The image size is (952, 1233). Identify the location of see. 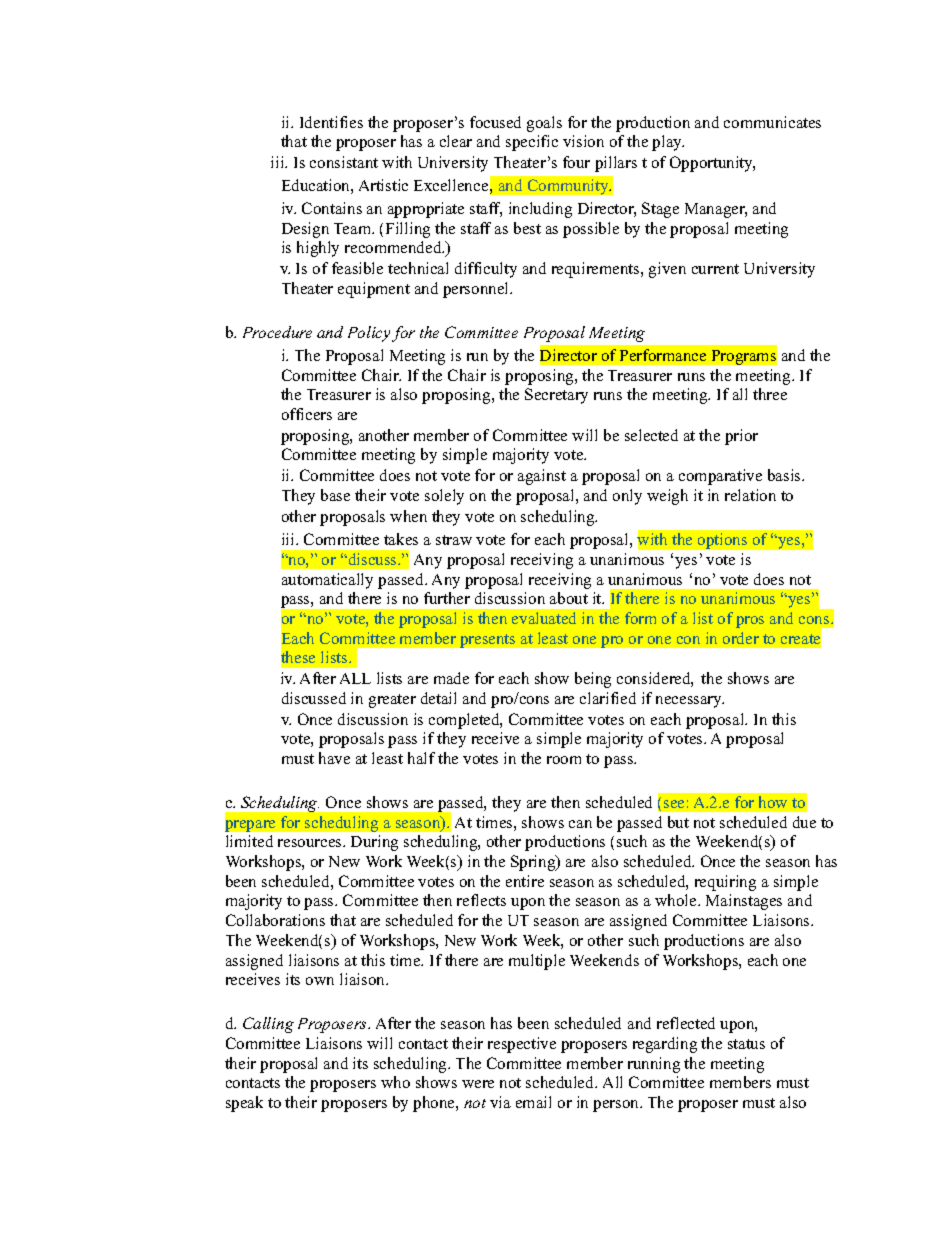
(674, 804).
